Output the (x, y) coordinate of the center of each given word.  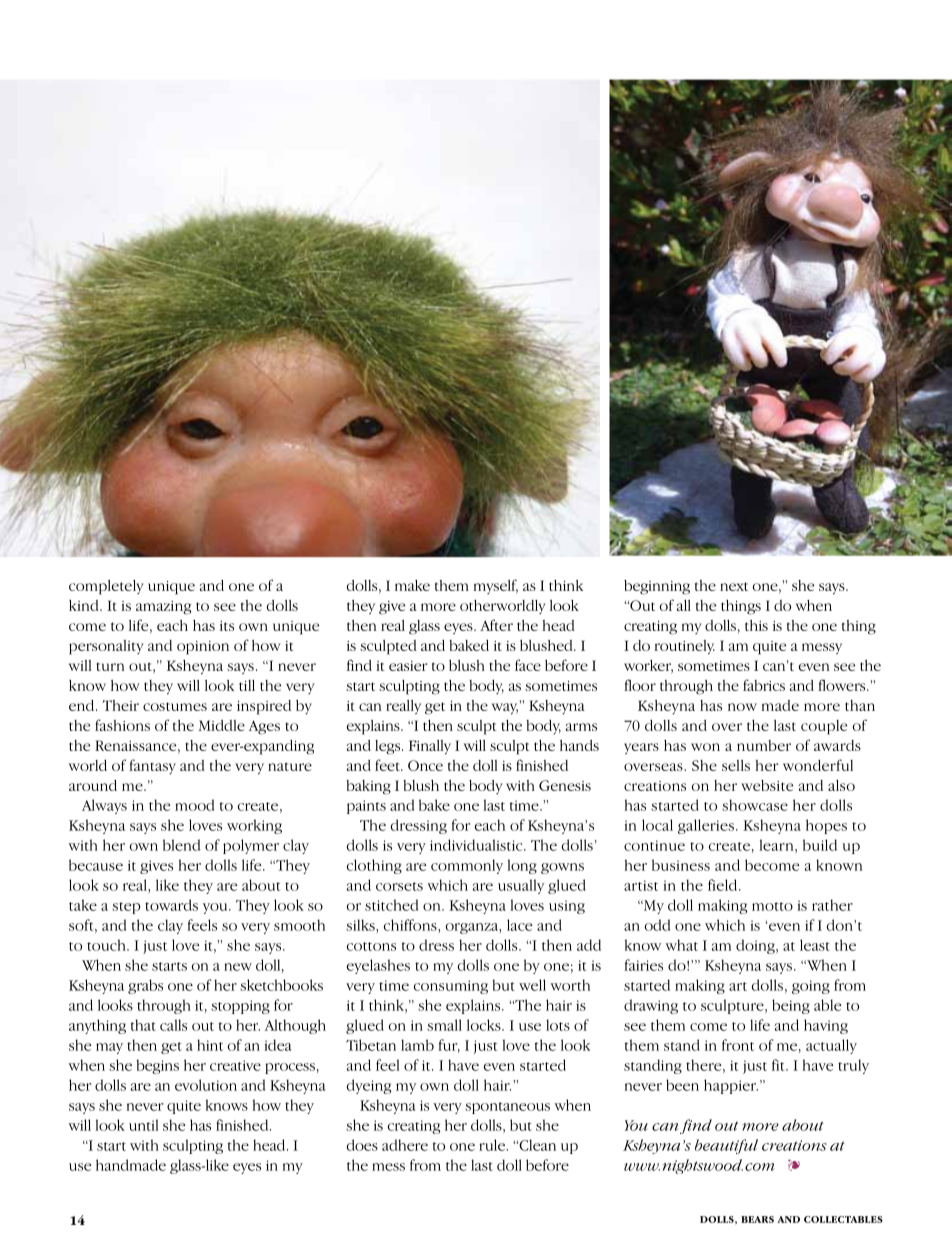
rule (493, 1145)
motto (772, 906)
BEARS (757, 1219)
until (143, 1125)
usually (521, 886)
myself (496, 586)
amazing (163, 608)
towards (171, 905)
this (756, 625)
